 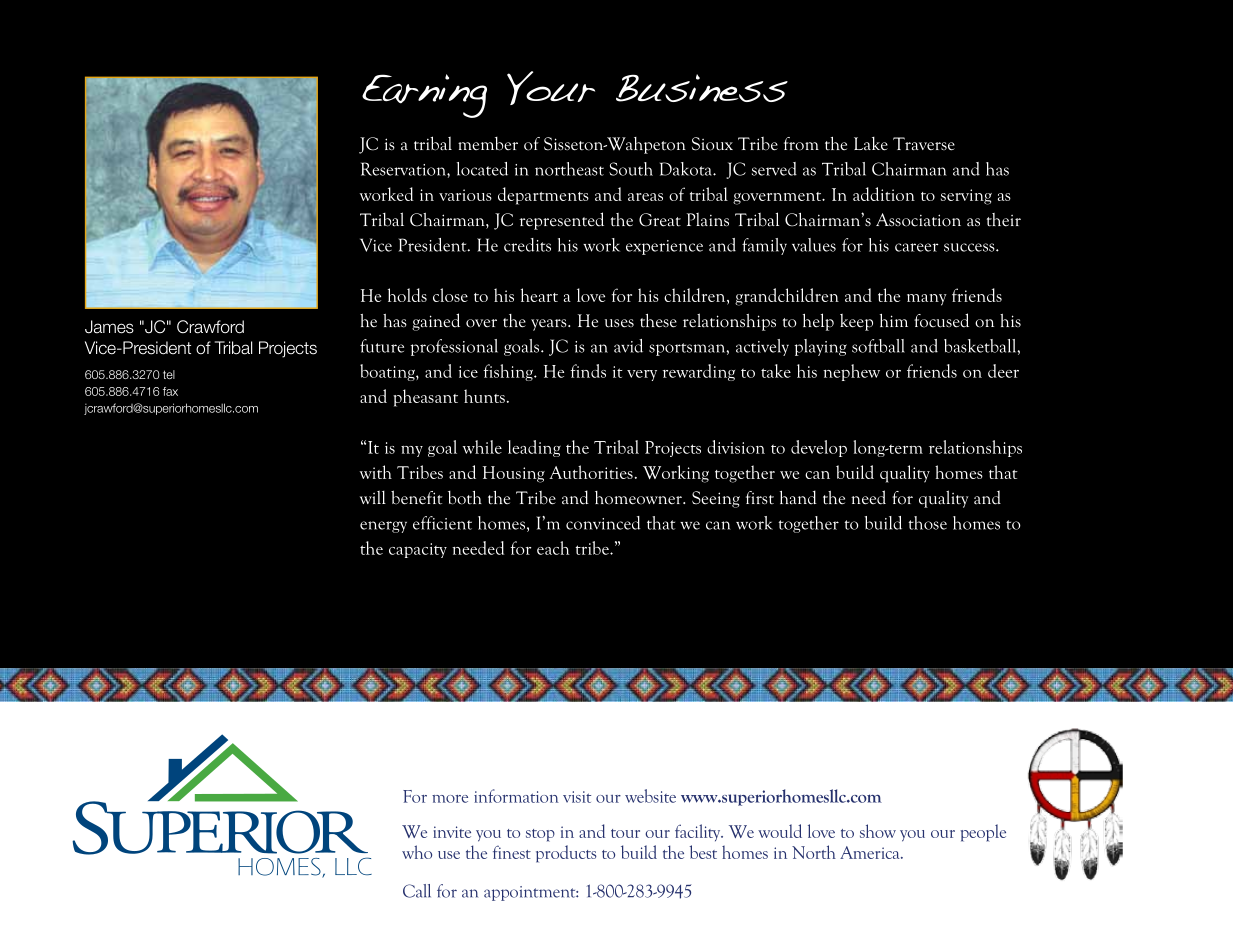 I want to click on those, so click(x=927, y=523).
